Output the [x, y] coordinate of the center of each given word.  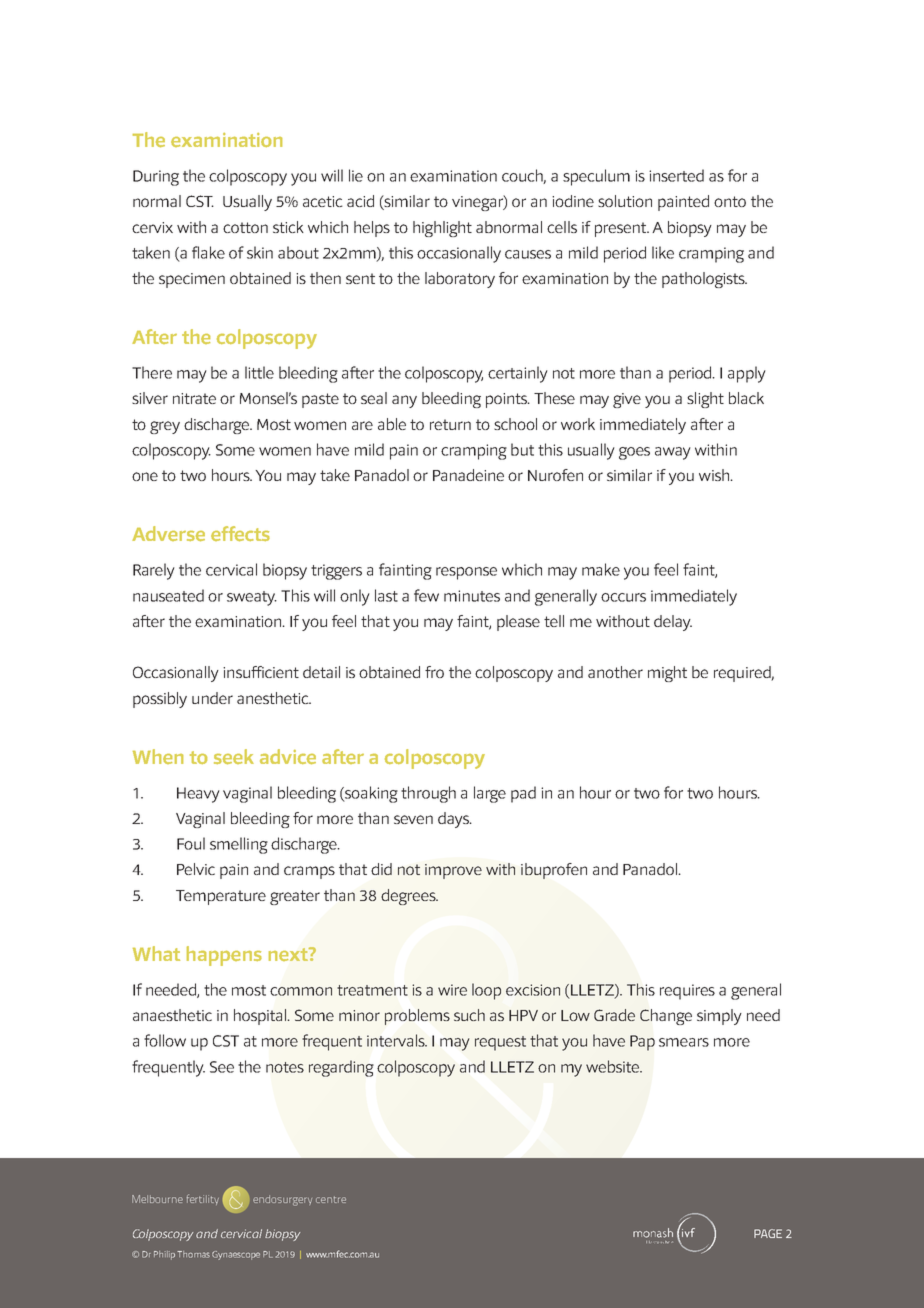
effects [240, 533]
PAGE [768, 1233]
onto [730, 201]
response [466, 573]
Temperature [221, 897]
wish [715, 475]
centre [331, 1199]
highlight [442, 229]
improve [453, 871]
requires [687, 992]
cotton [245, 227]
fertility [203, 1199]
